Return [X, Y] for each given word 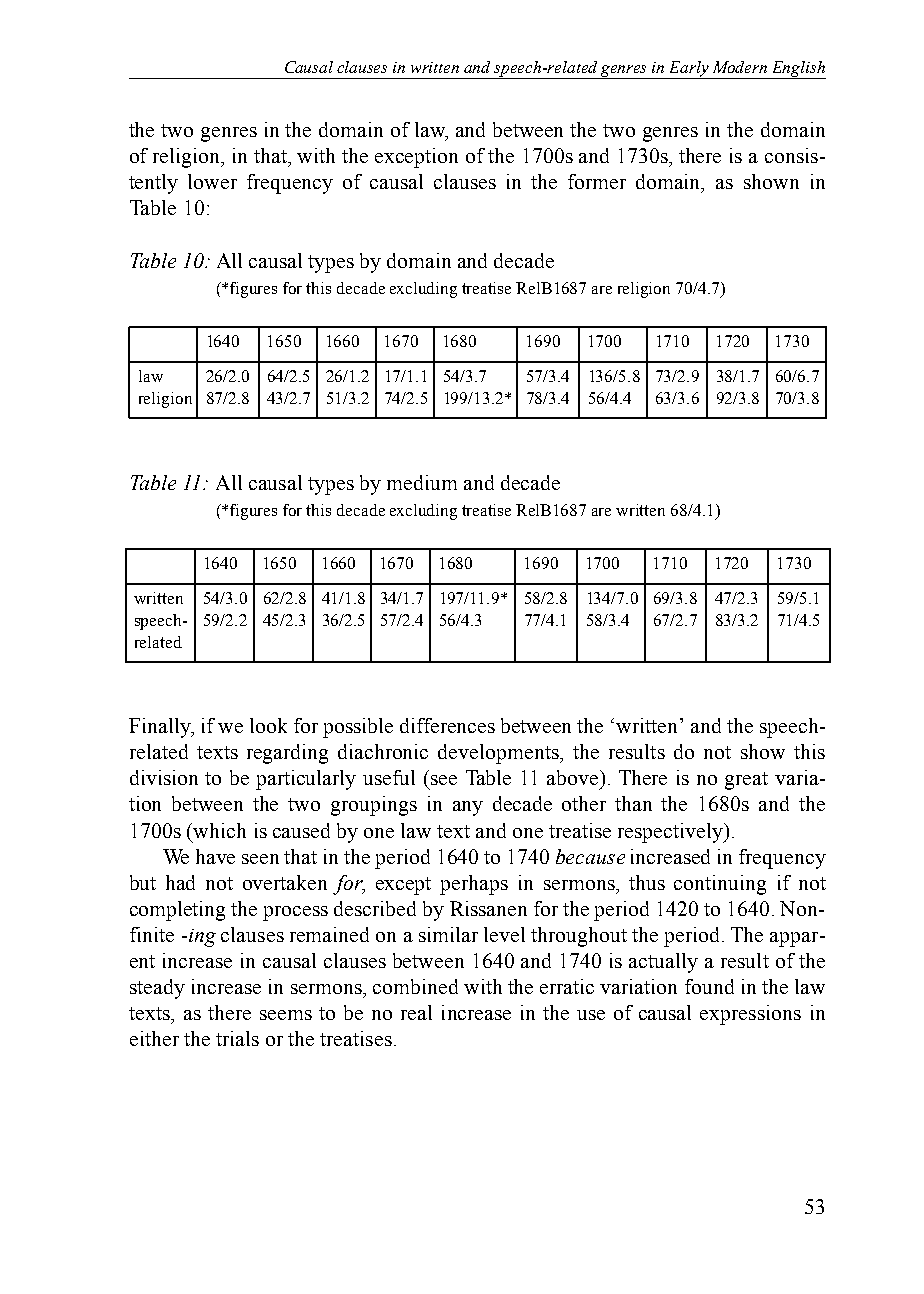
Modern [740, 67]
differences [447, 725]
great [746, 781]
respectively [671, 833]
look [268, 725]
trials [237, 1038]
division [164, 777]
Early [689, 70]
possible [358, 728]
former [597, 181]
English [798, 70]
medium [422, 482]
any [468, 808]
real [416, 1012]
